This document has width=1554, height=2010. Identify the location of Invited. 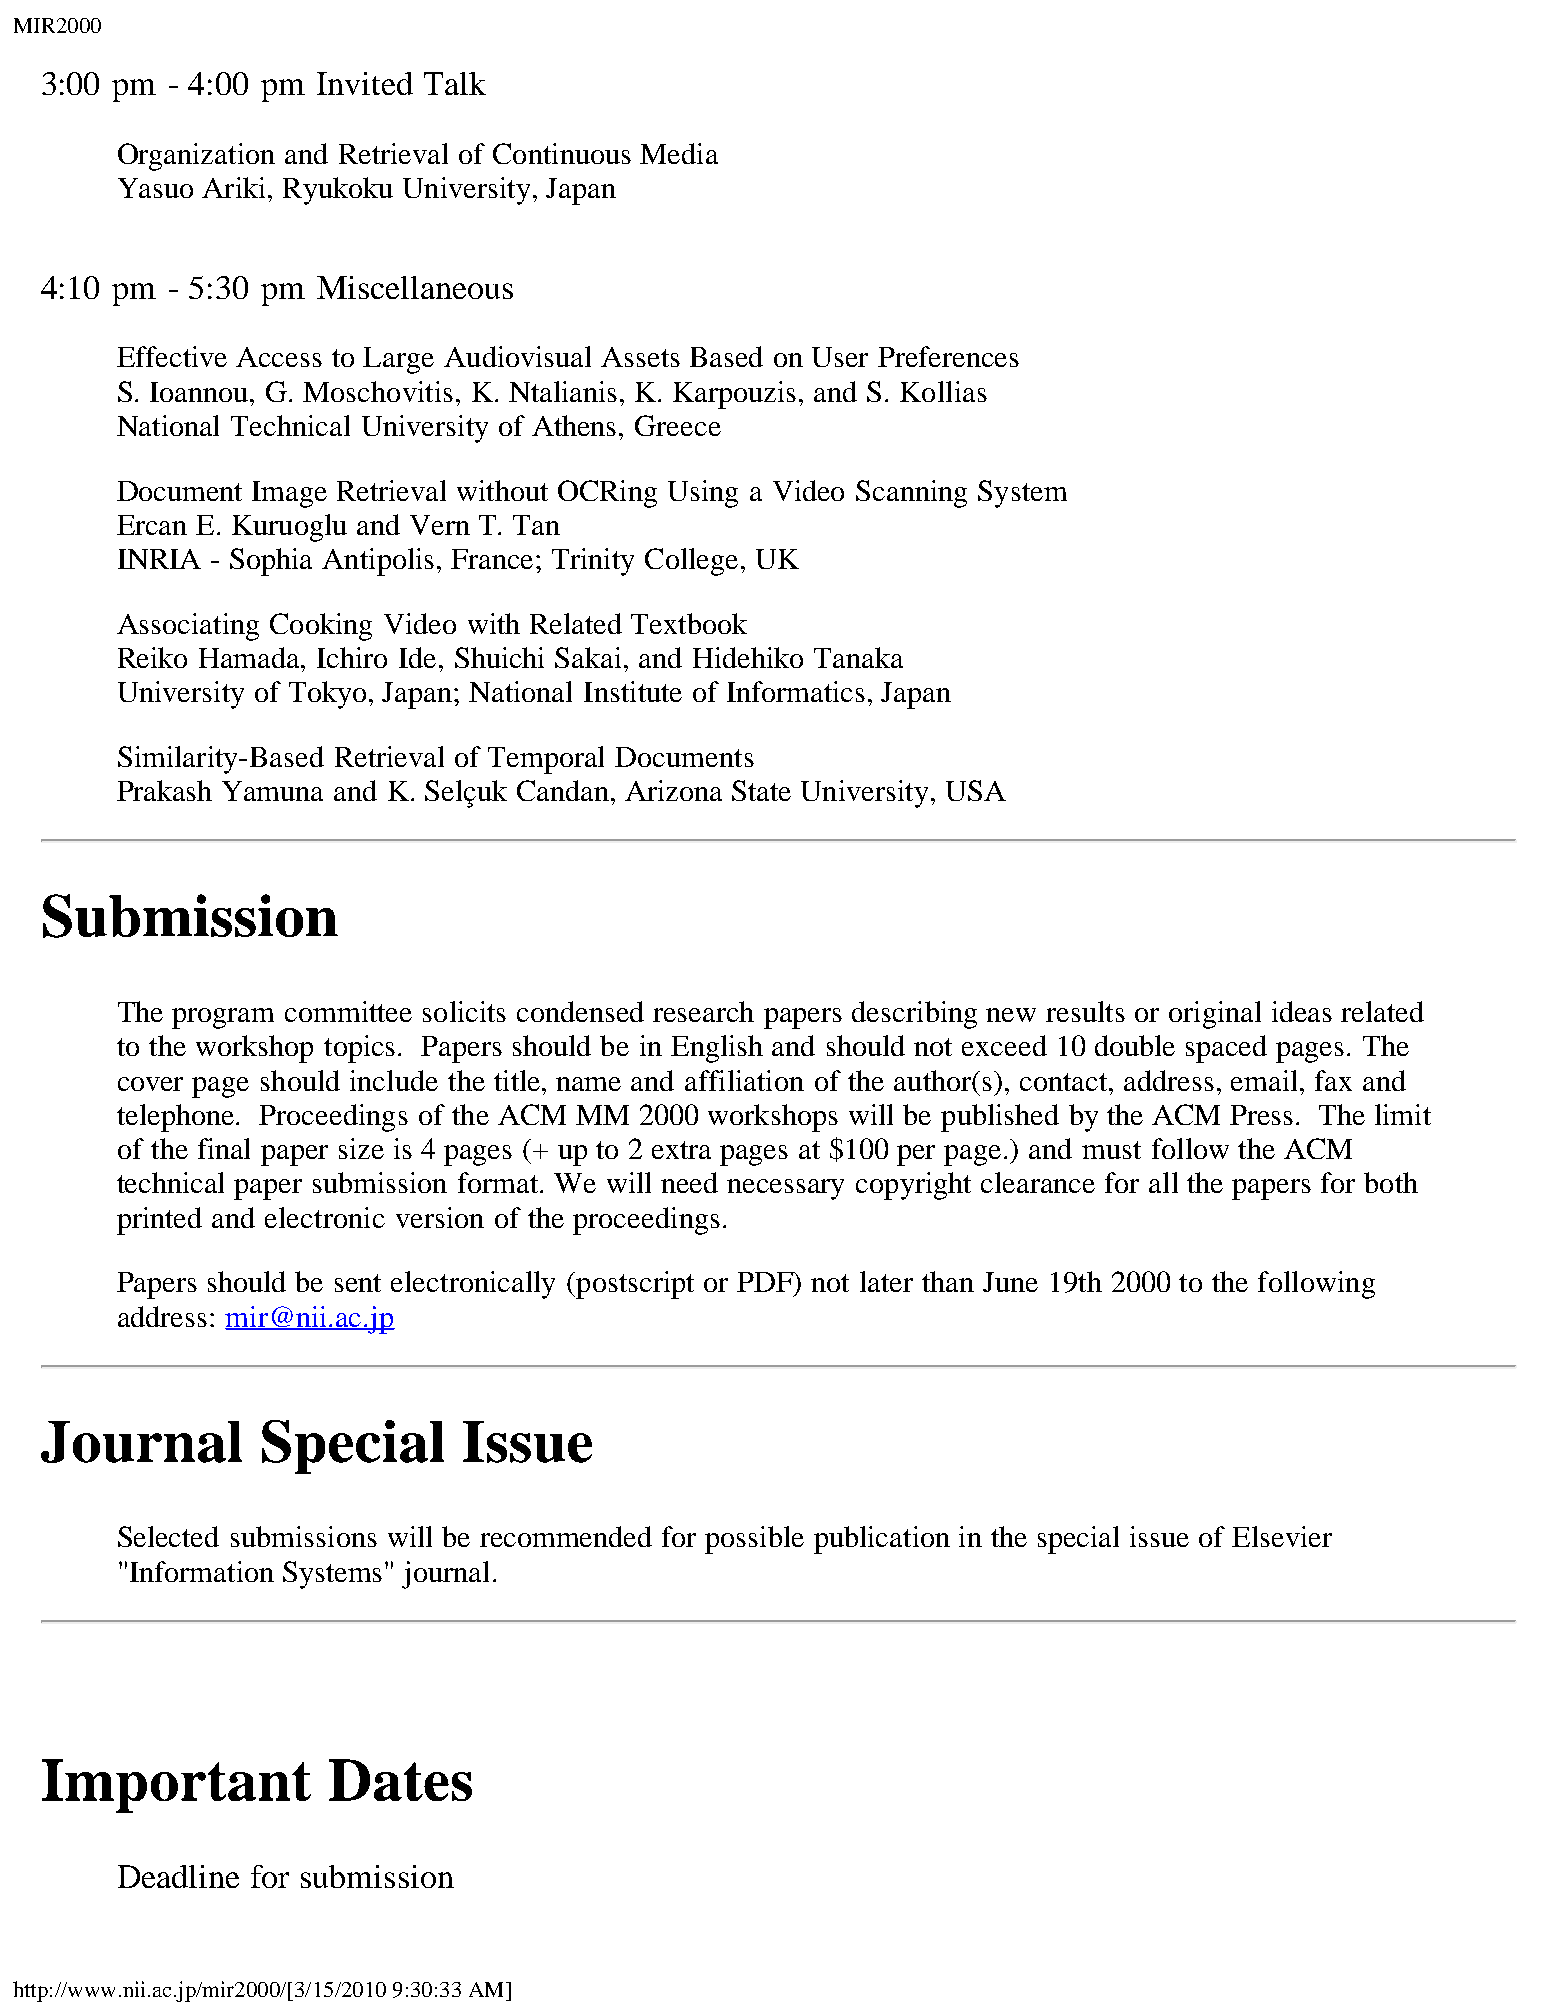
(365, 83).
